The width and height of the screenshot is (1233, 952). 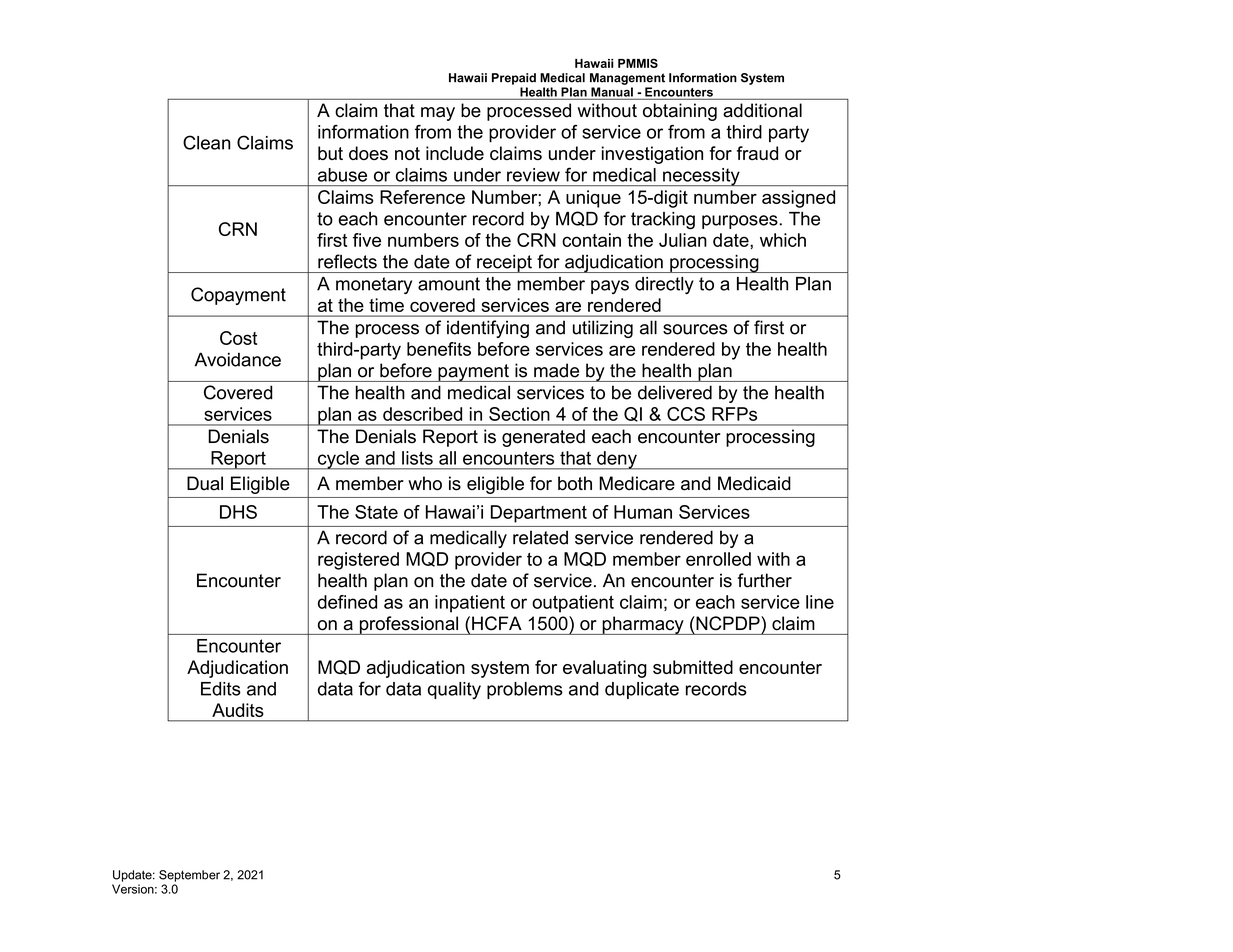 What do you see at coordinates (762, 110) in the screenshot?
I see `additional` at bounding box center [762, 110].
